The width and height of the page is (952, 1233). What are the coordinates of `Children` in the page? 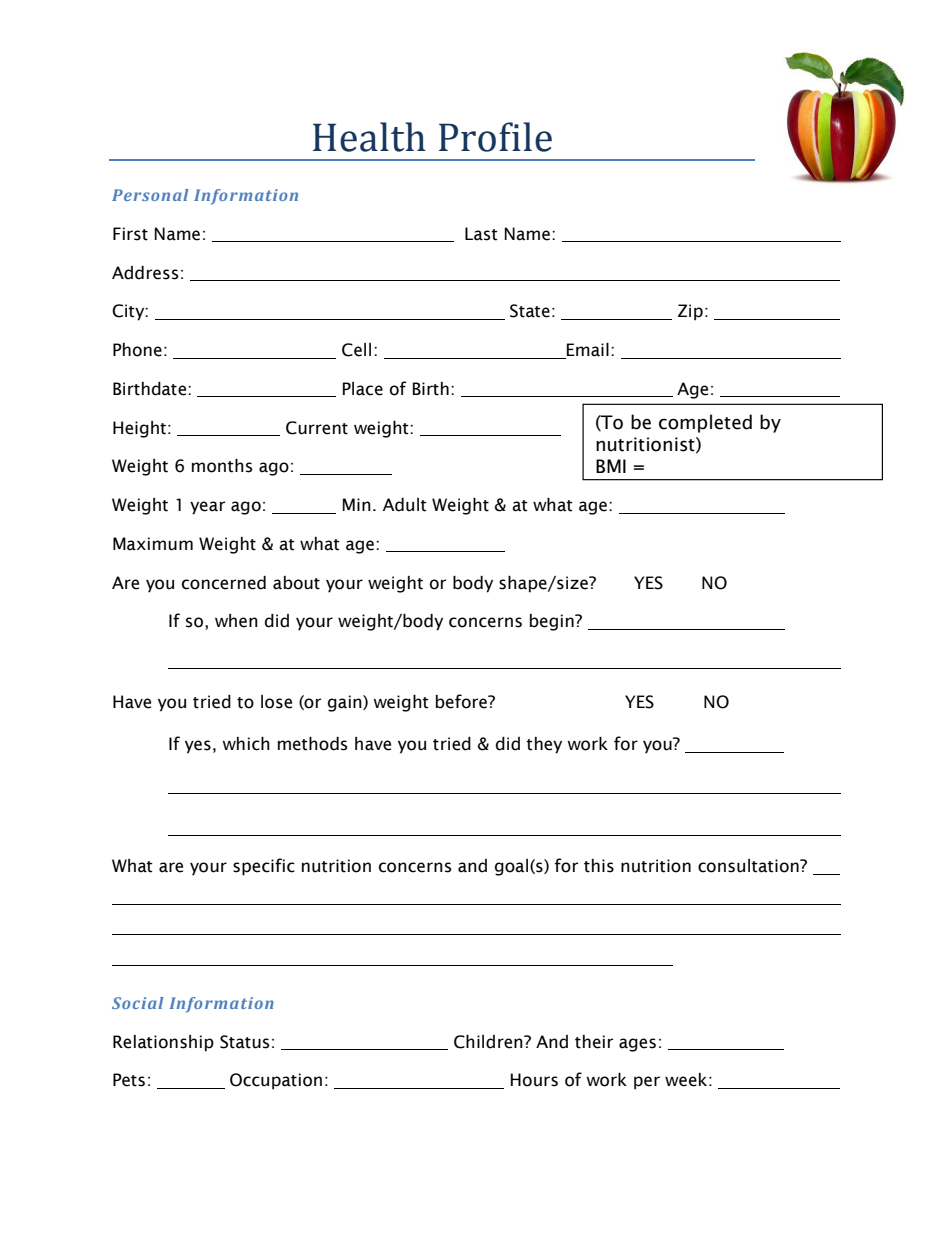 It's located at (489, 1042).
